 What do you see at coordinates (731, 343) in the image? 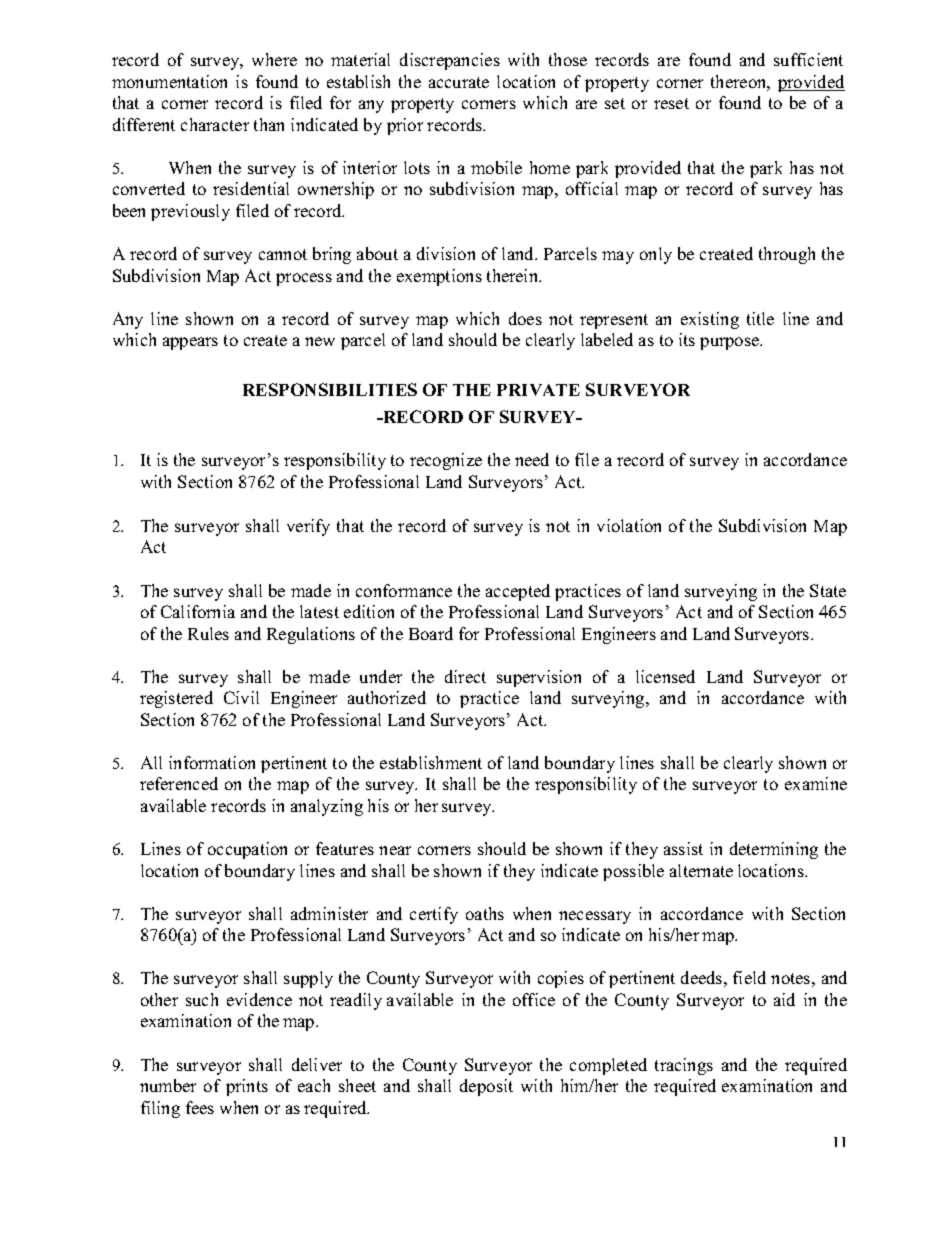
I see `purpose` at bounding box center [731, 343].
